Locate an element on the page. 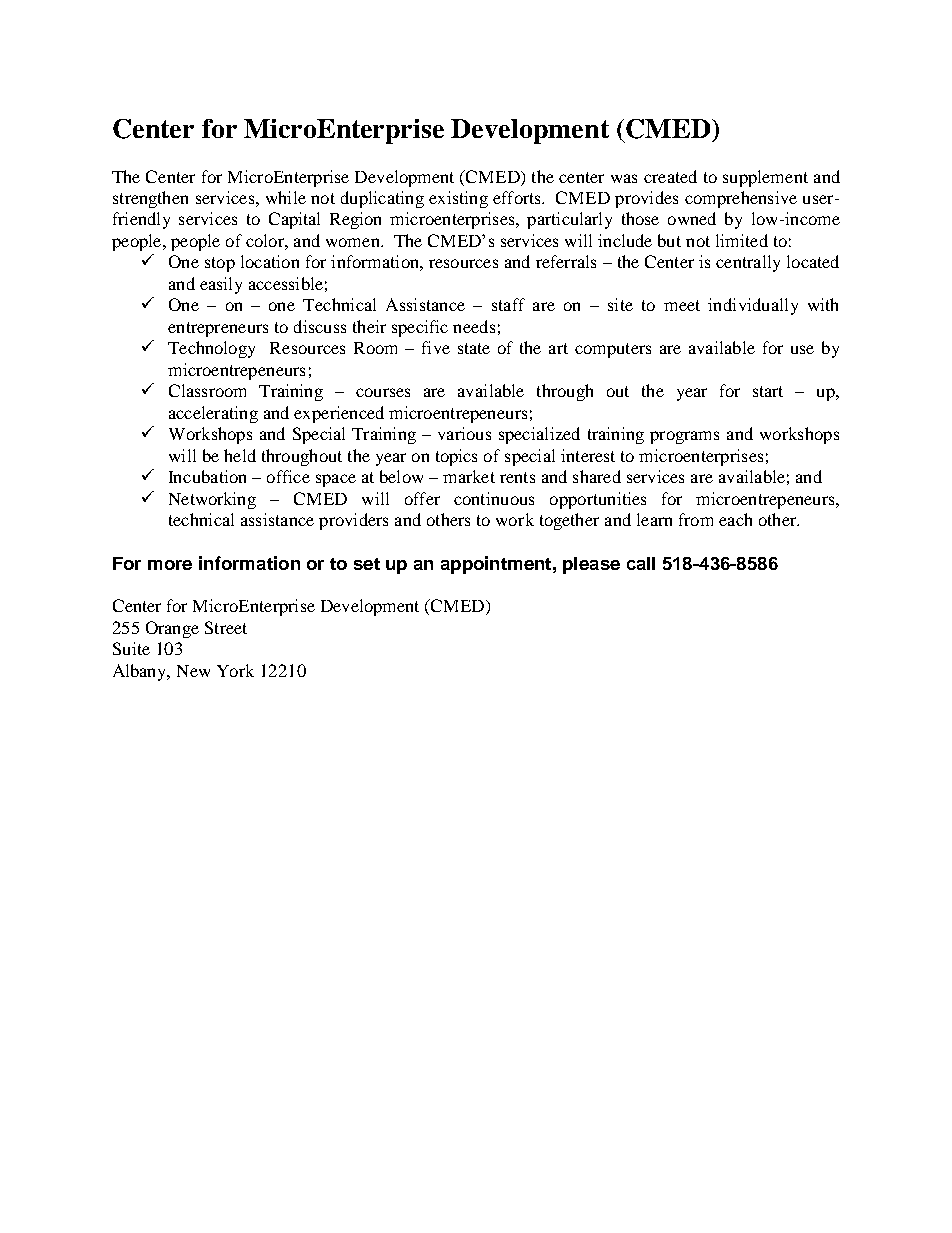 This document has width=952, height=1233. existing is located at coordinates (458, 199).
